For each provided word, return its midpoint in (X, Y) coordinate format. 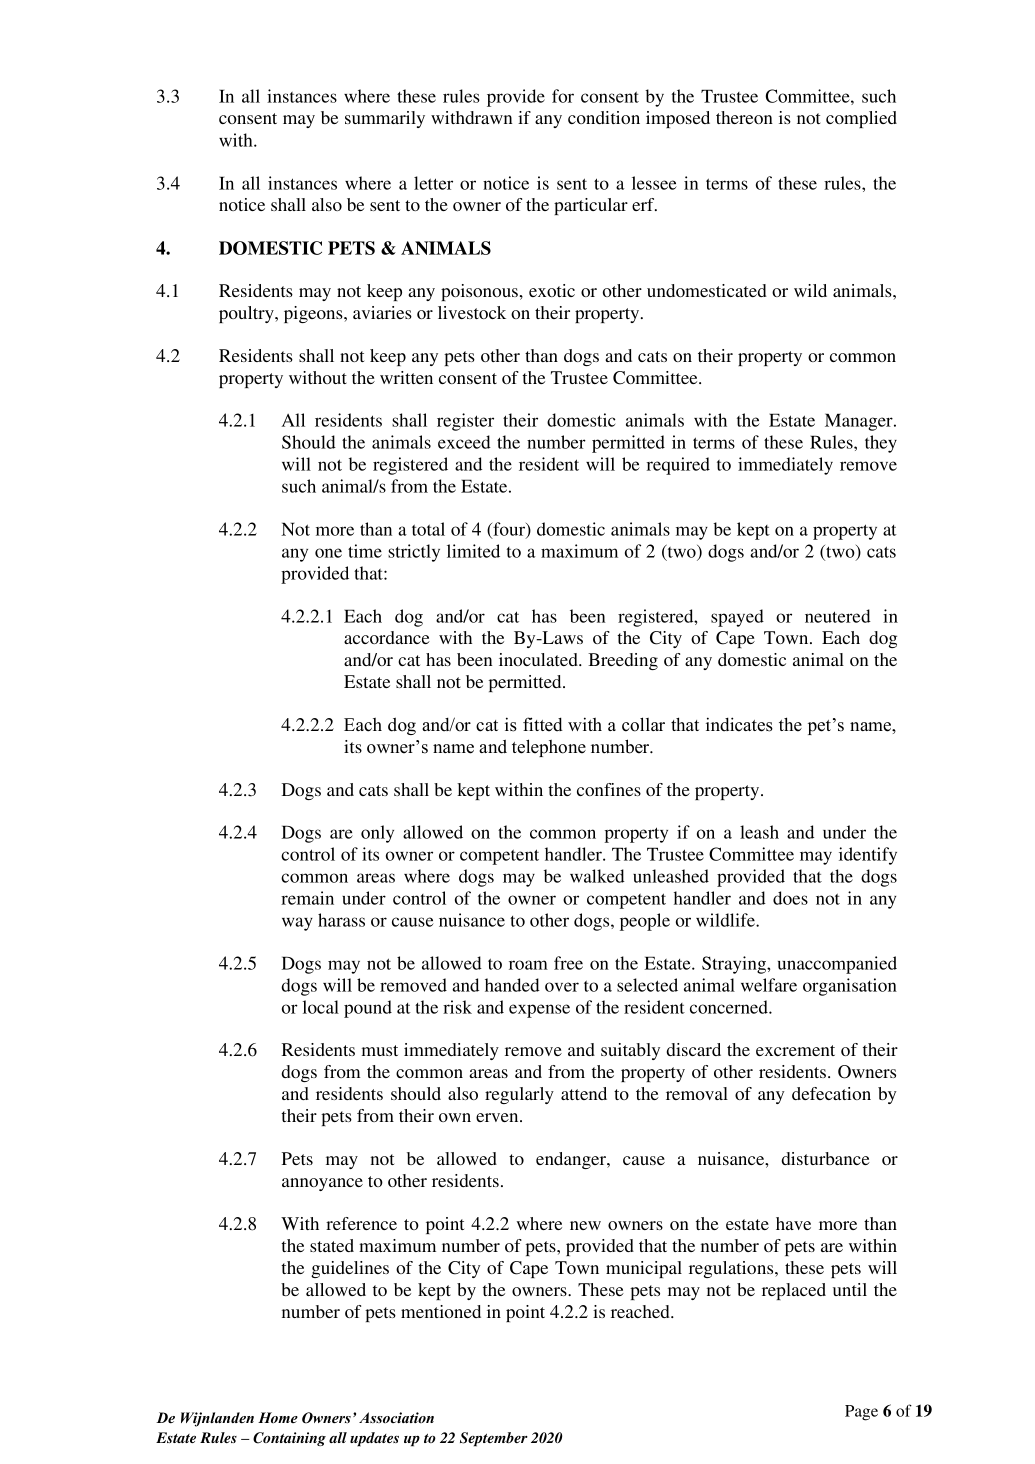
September (494, 1439)
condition (604, 117)
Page (861, 1413)
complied (861, 119)
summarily (385, 119)
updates (374, 1439)
